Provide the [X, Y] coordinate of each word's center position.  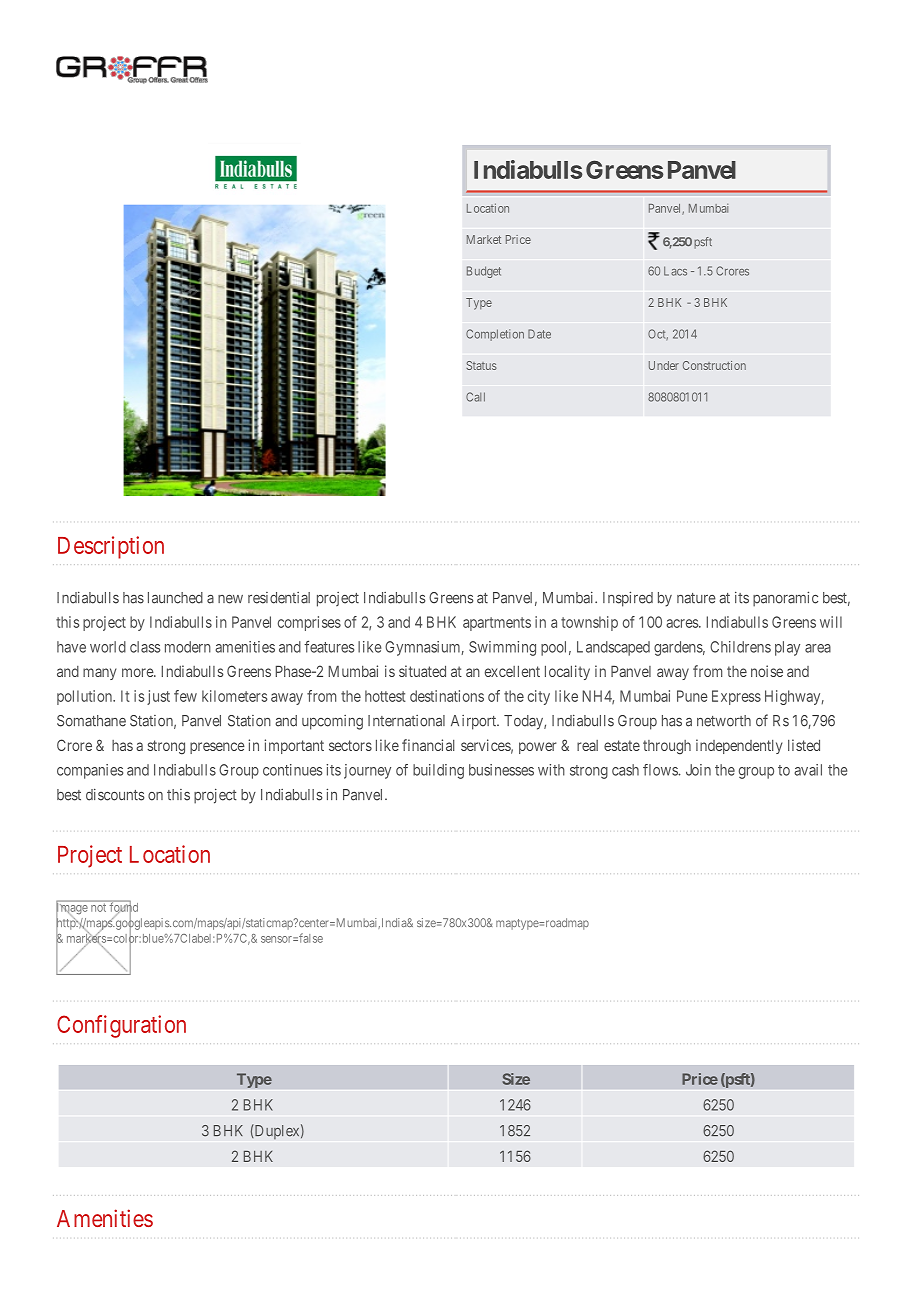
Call [475, 397]
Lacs [675, 271]
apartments [497, 624]
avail [808, 770]
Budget [484, 272]
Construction [714, 365]
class [145, 647]
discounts [115, 794]
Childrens [740, 647]
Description [111, 547]
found [122, 907]
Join [698, 770]
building [438, 771]
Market [484, 239]
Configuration [121, 1026]
